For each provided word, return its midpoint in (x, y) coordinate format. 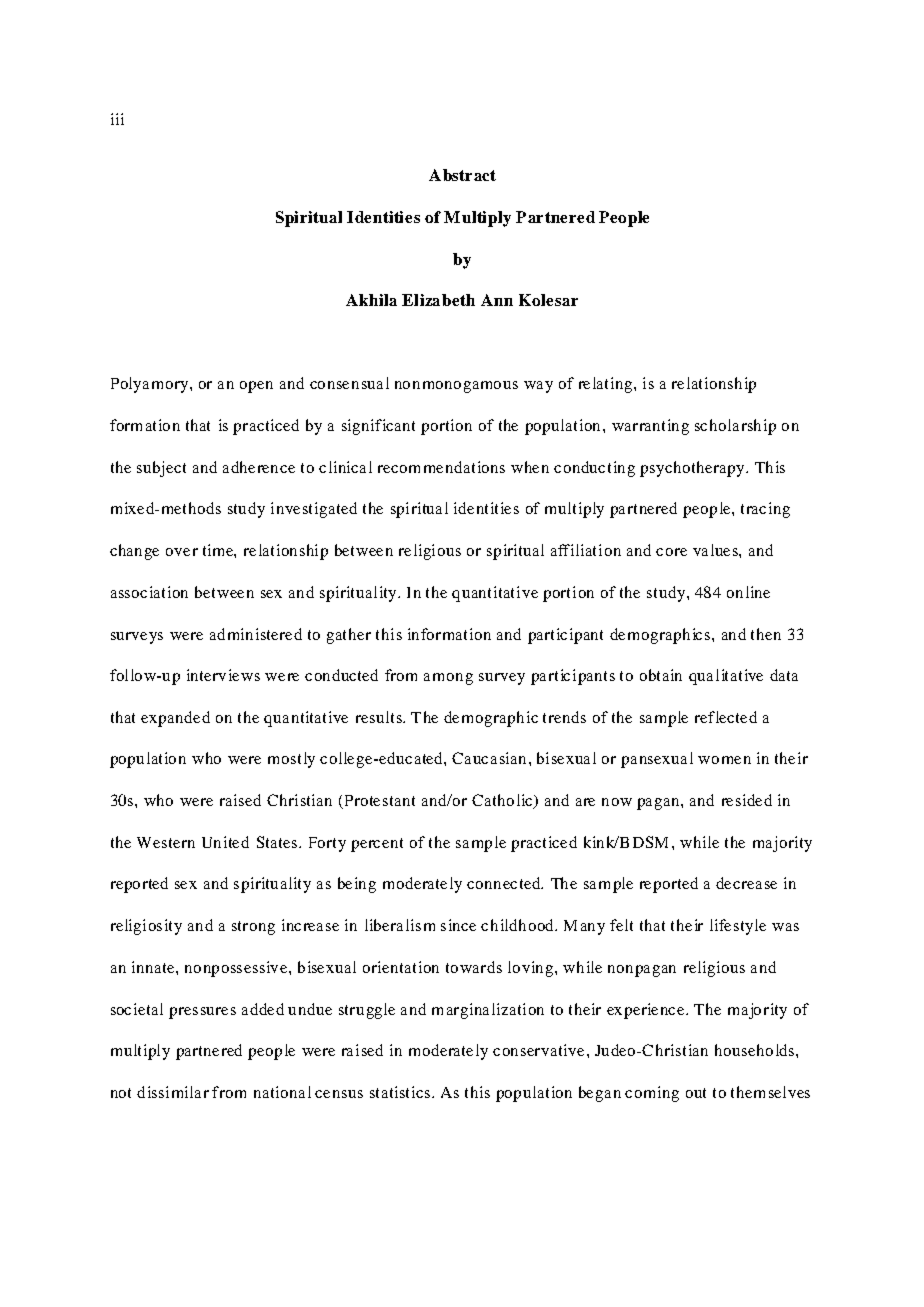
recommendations (441, 467)
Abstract (462, 175)
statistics (400, 1092)
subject (161, 469)
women (724, 760)
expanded (175, 719)
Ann (497, 300)
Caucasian (489, 758)
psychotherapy (693, 469)
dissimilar (173, 1092)
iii (117, 119)
